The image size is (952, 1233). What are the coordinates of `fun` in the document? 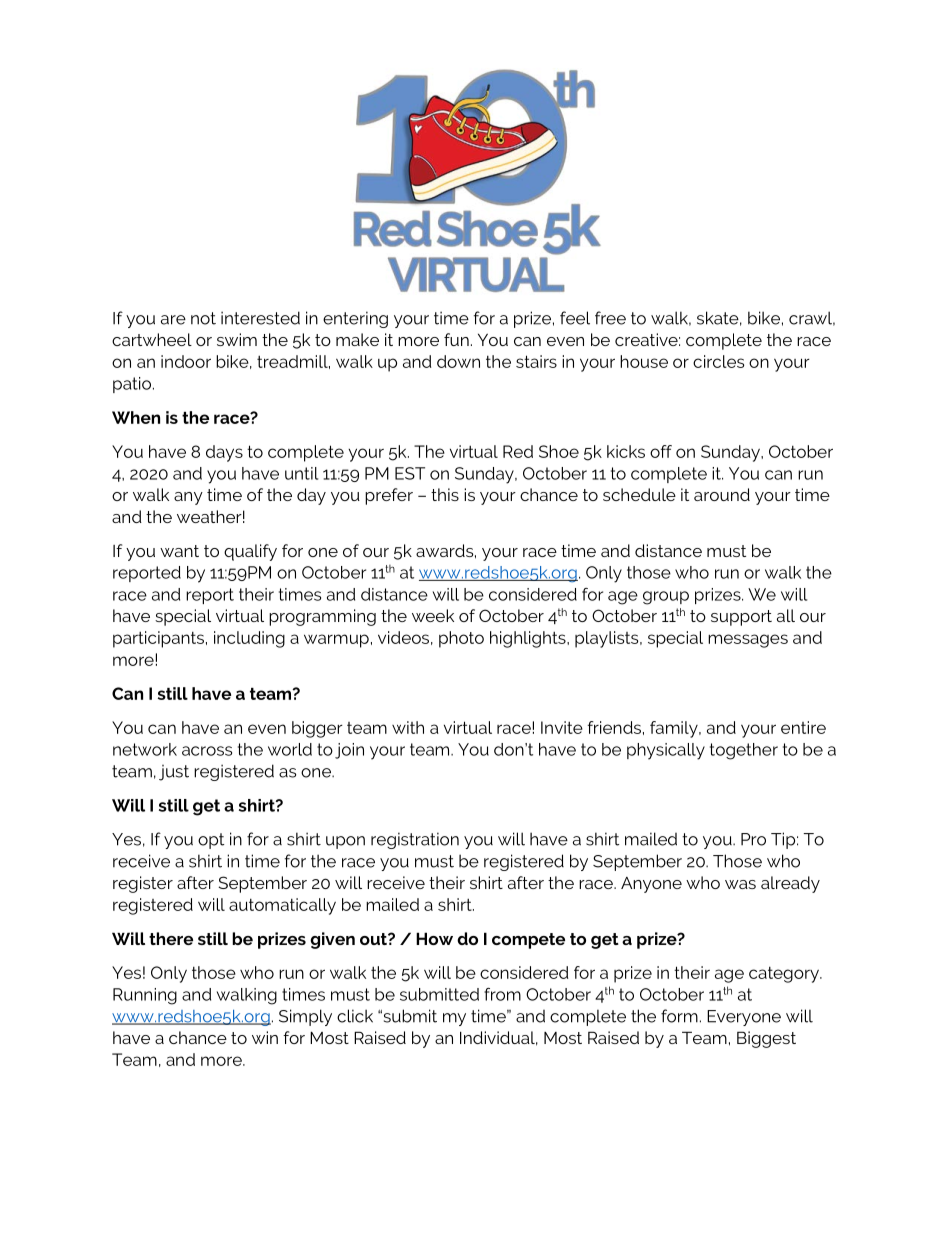 It's located at (456, 339).
